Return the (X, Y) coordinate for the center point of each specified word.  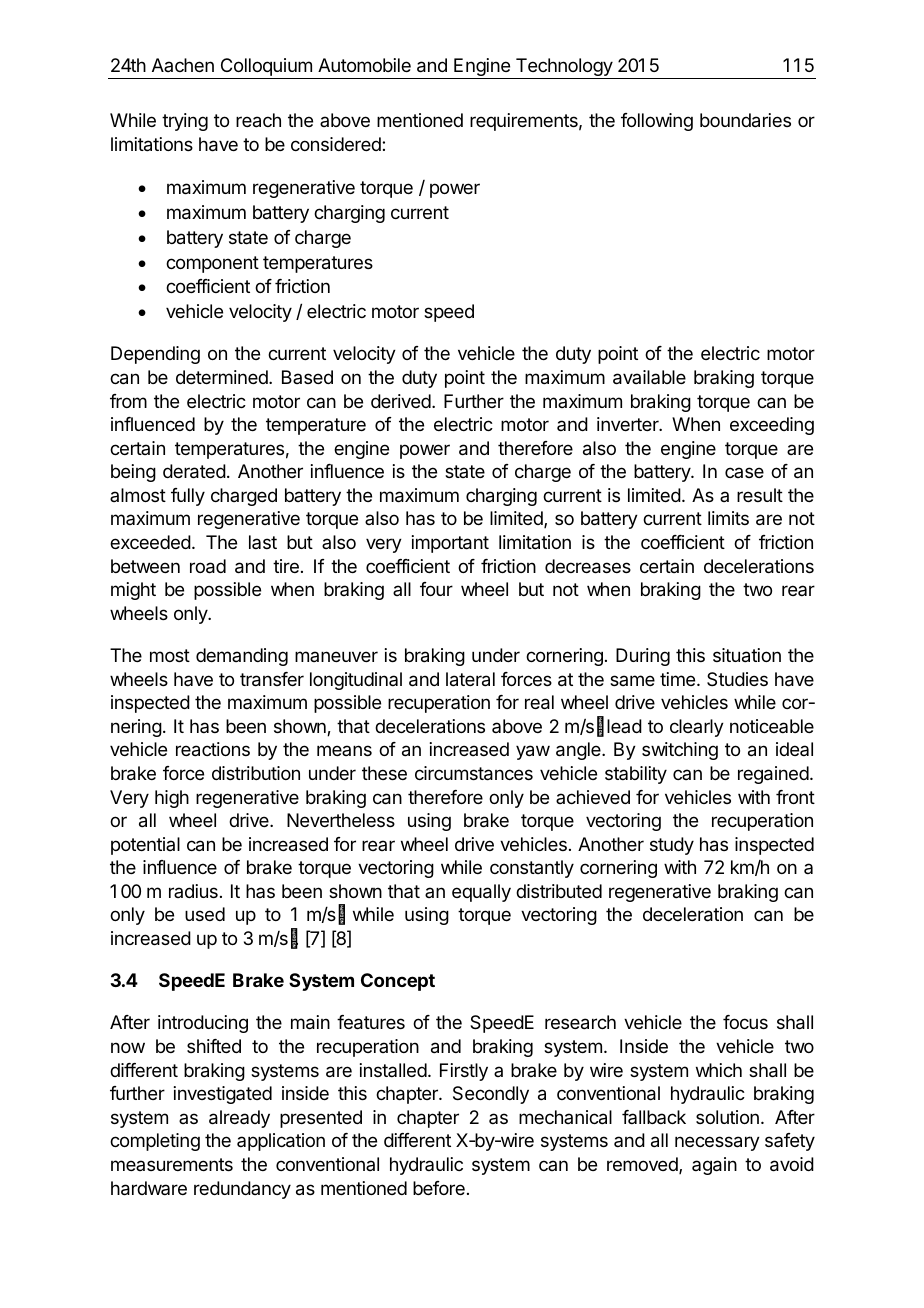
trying (185, 122)
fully (188, 497)
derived (402, 401)
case (744, 472)
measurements (172, 1164)
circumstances (474, 773)
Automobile (364, 65)
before (439, 1188)
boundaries (745, 120)
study (672, 846)
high (172, 799)
